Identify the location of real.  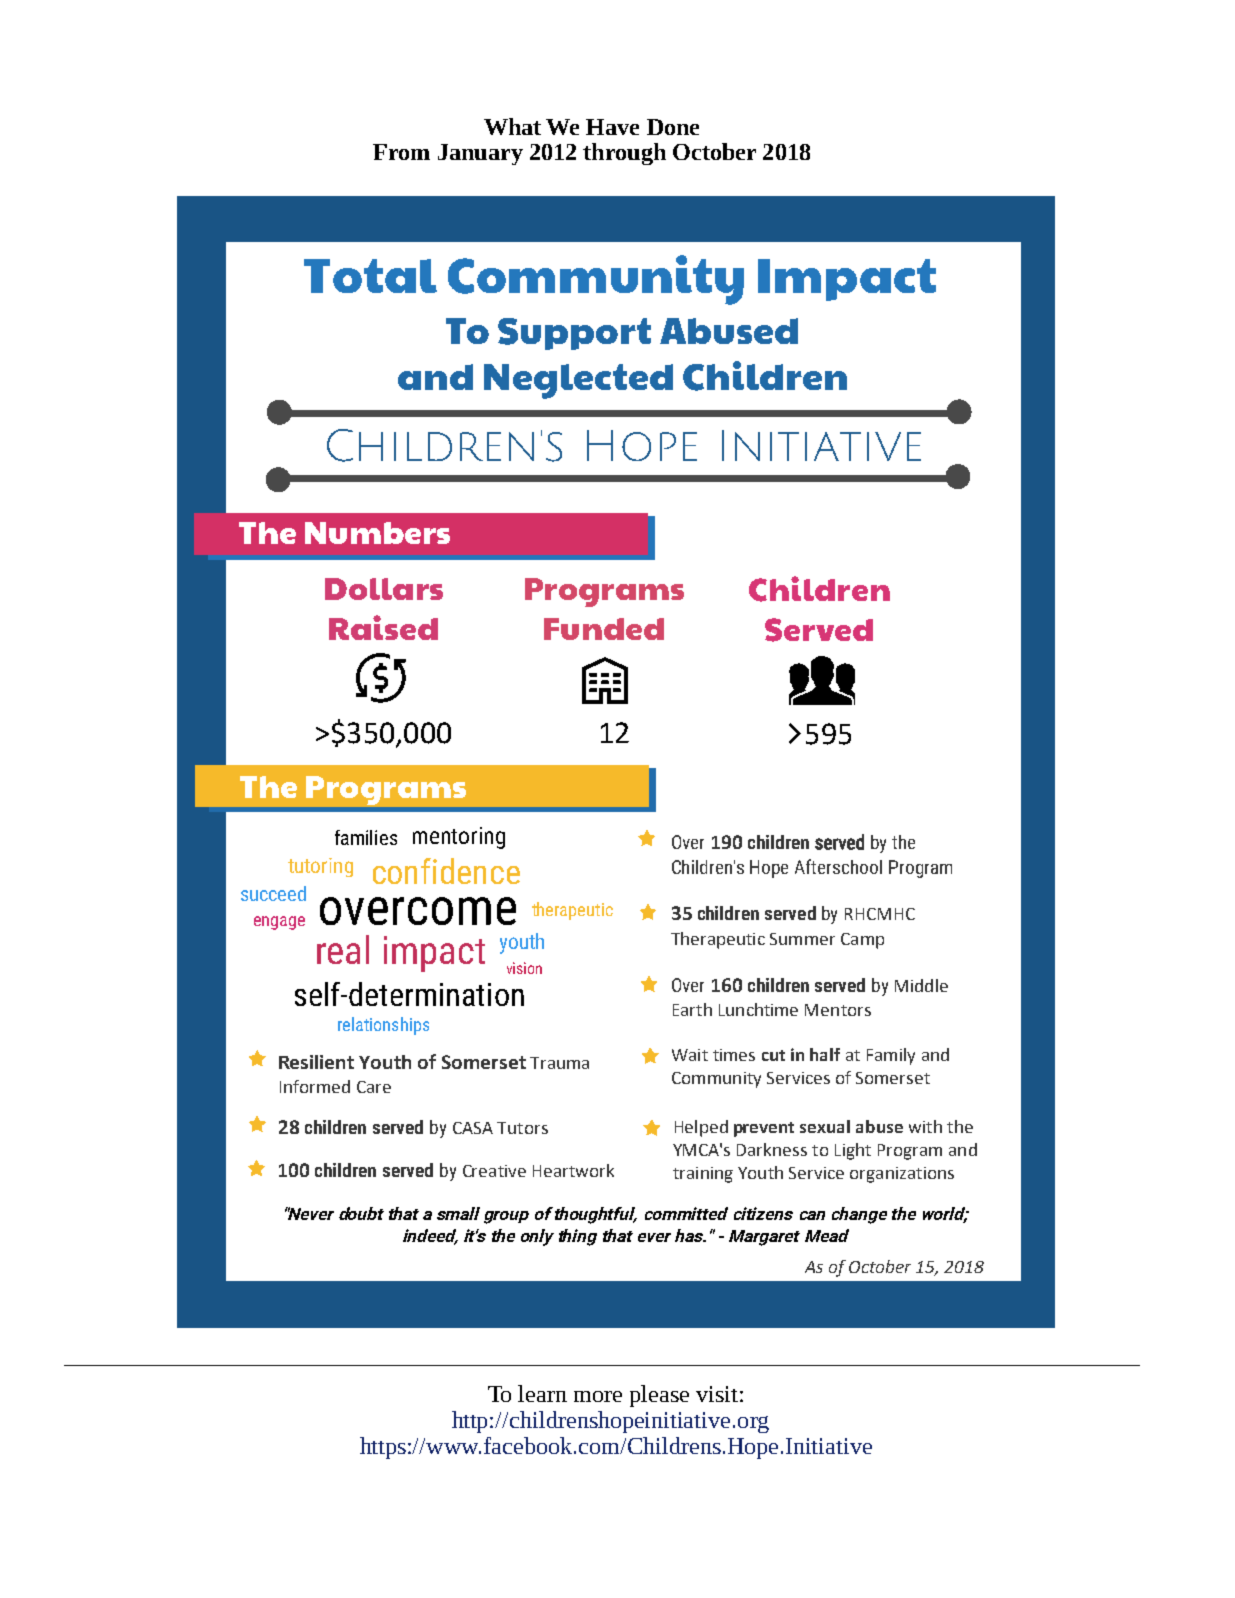
(343, 949).
